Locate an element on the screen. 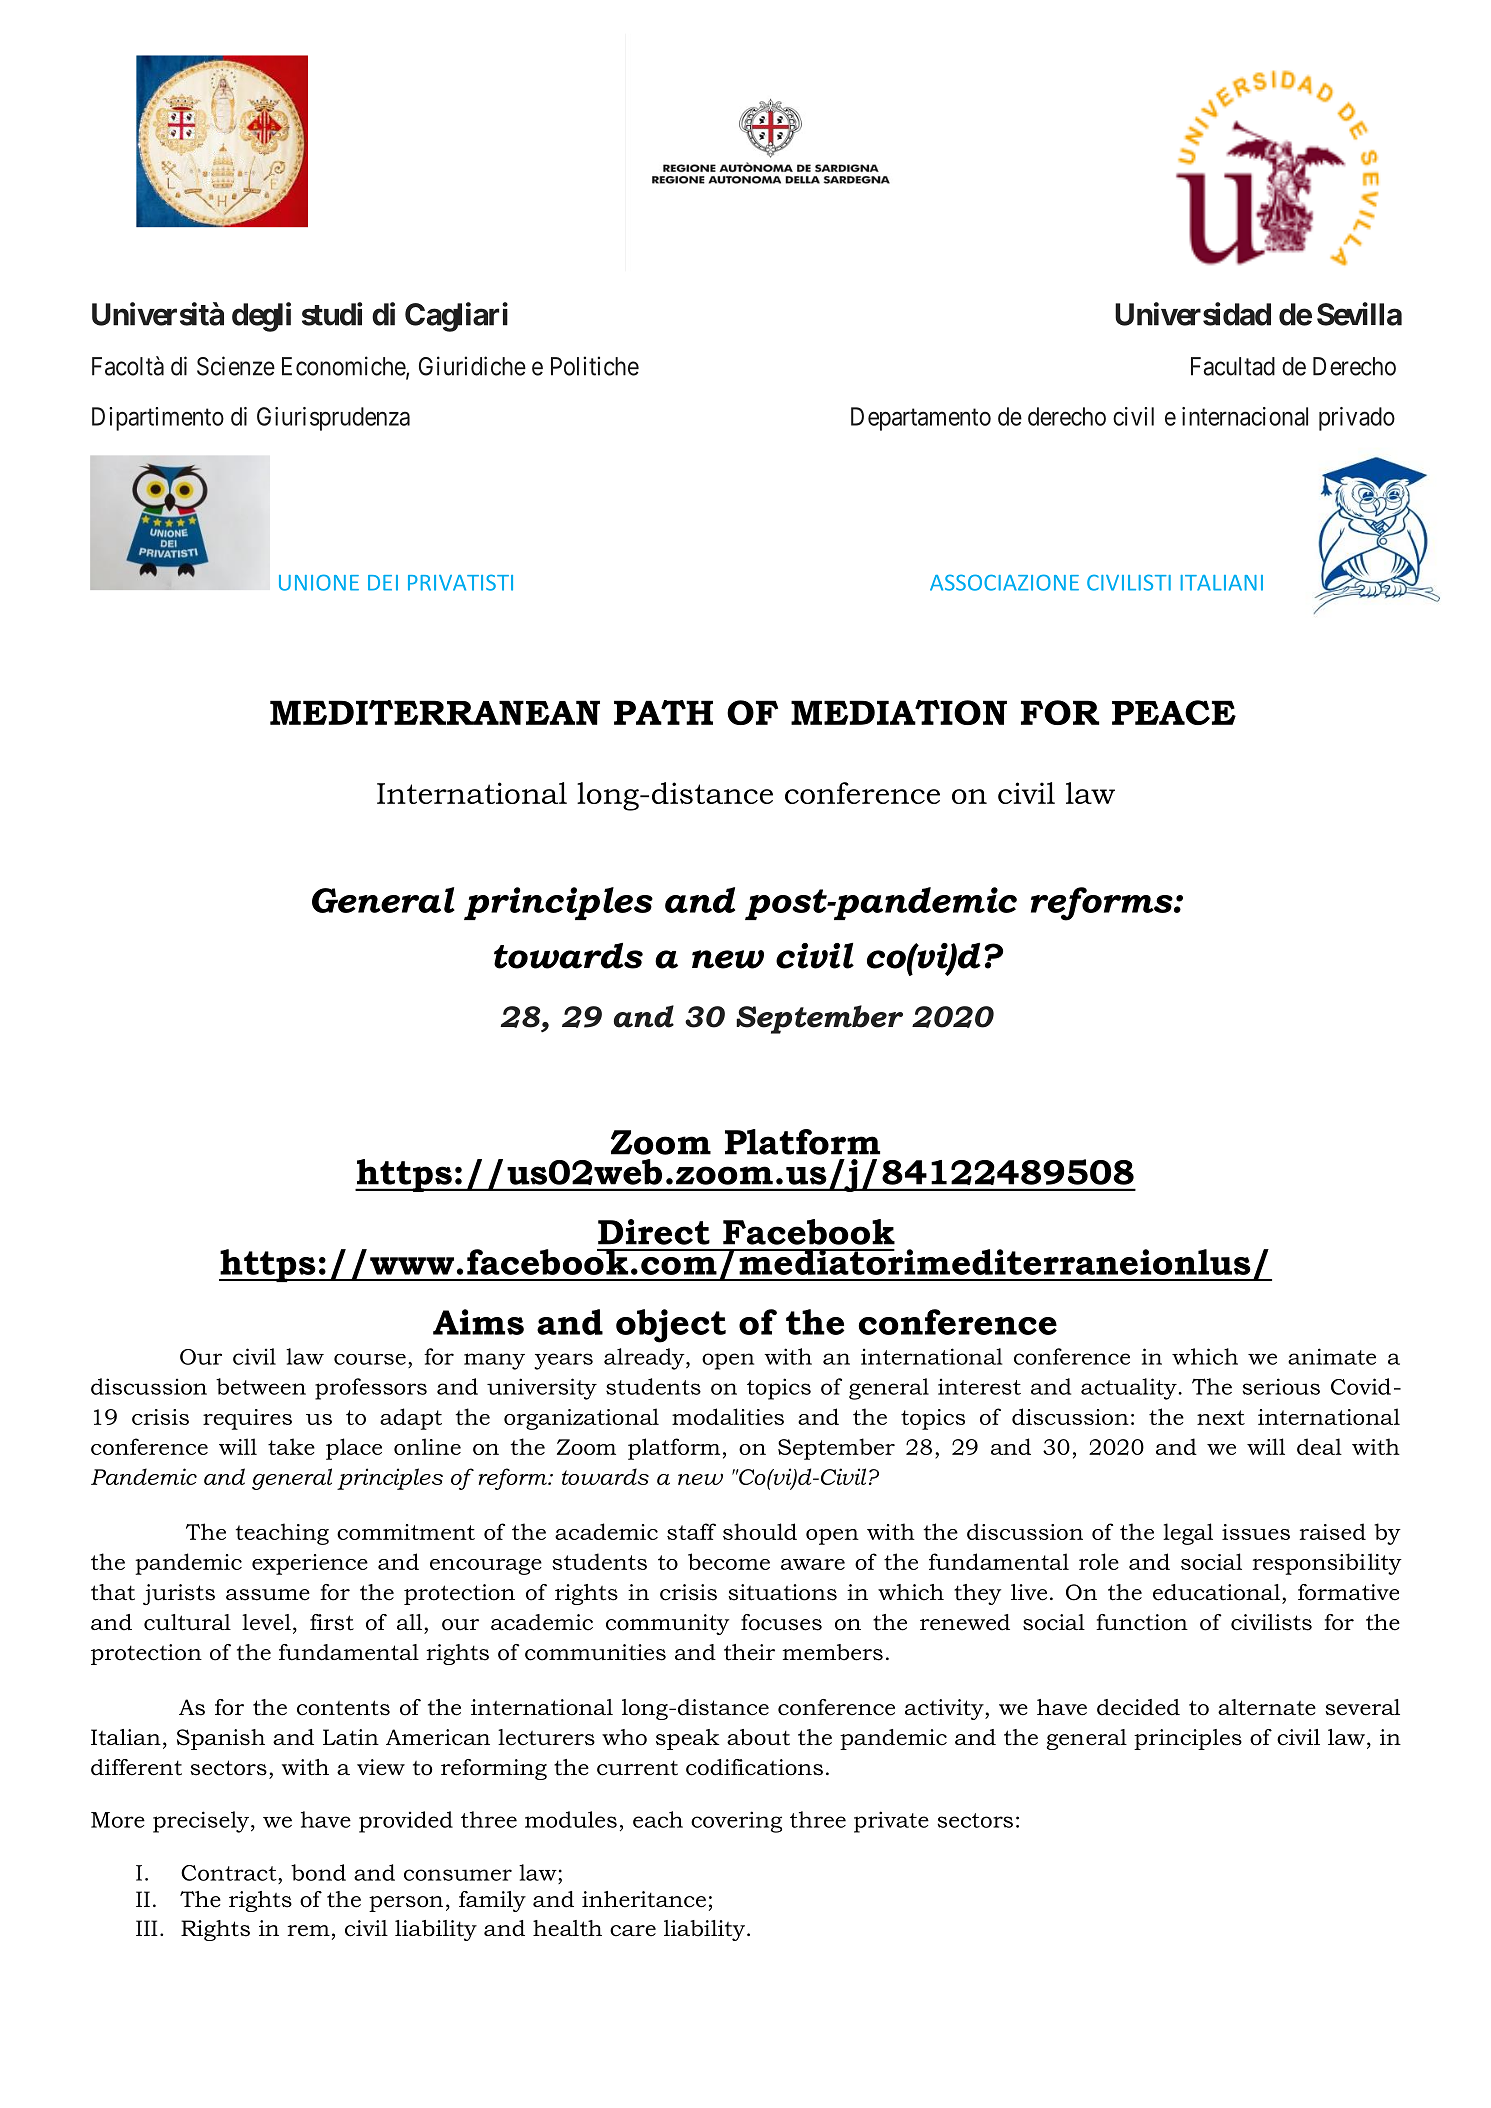  Facultad is located at coordinates (1233, 366).
